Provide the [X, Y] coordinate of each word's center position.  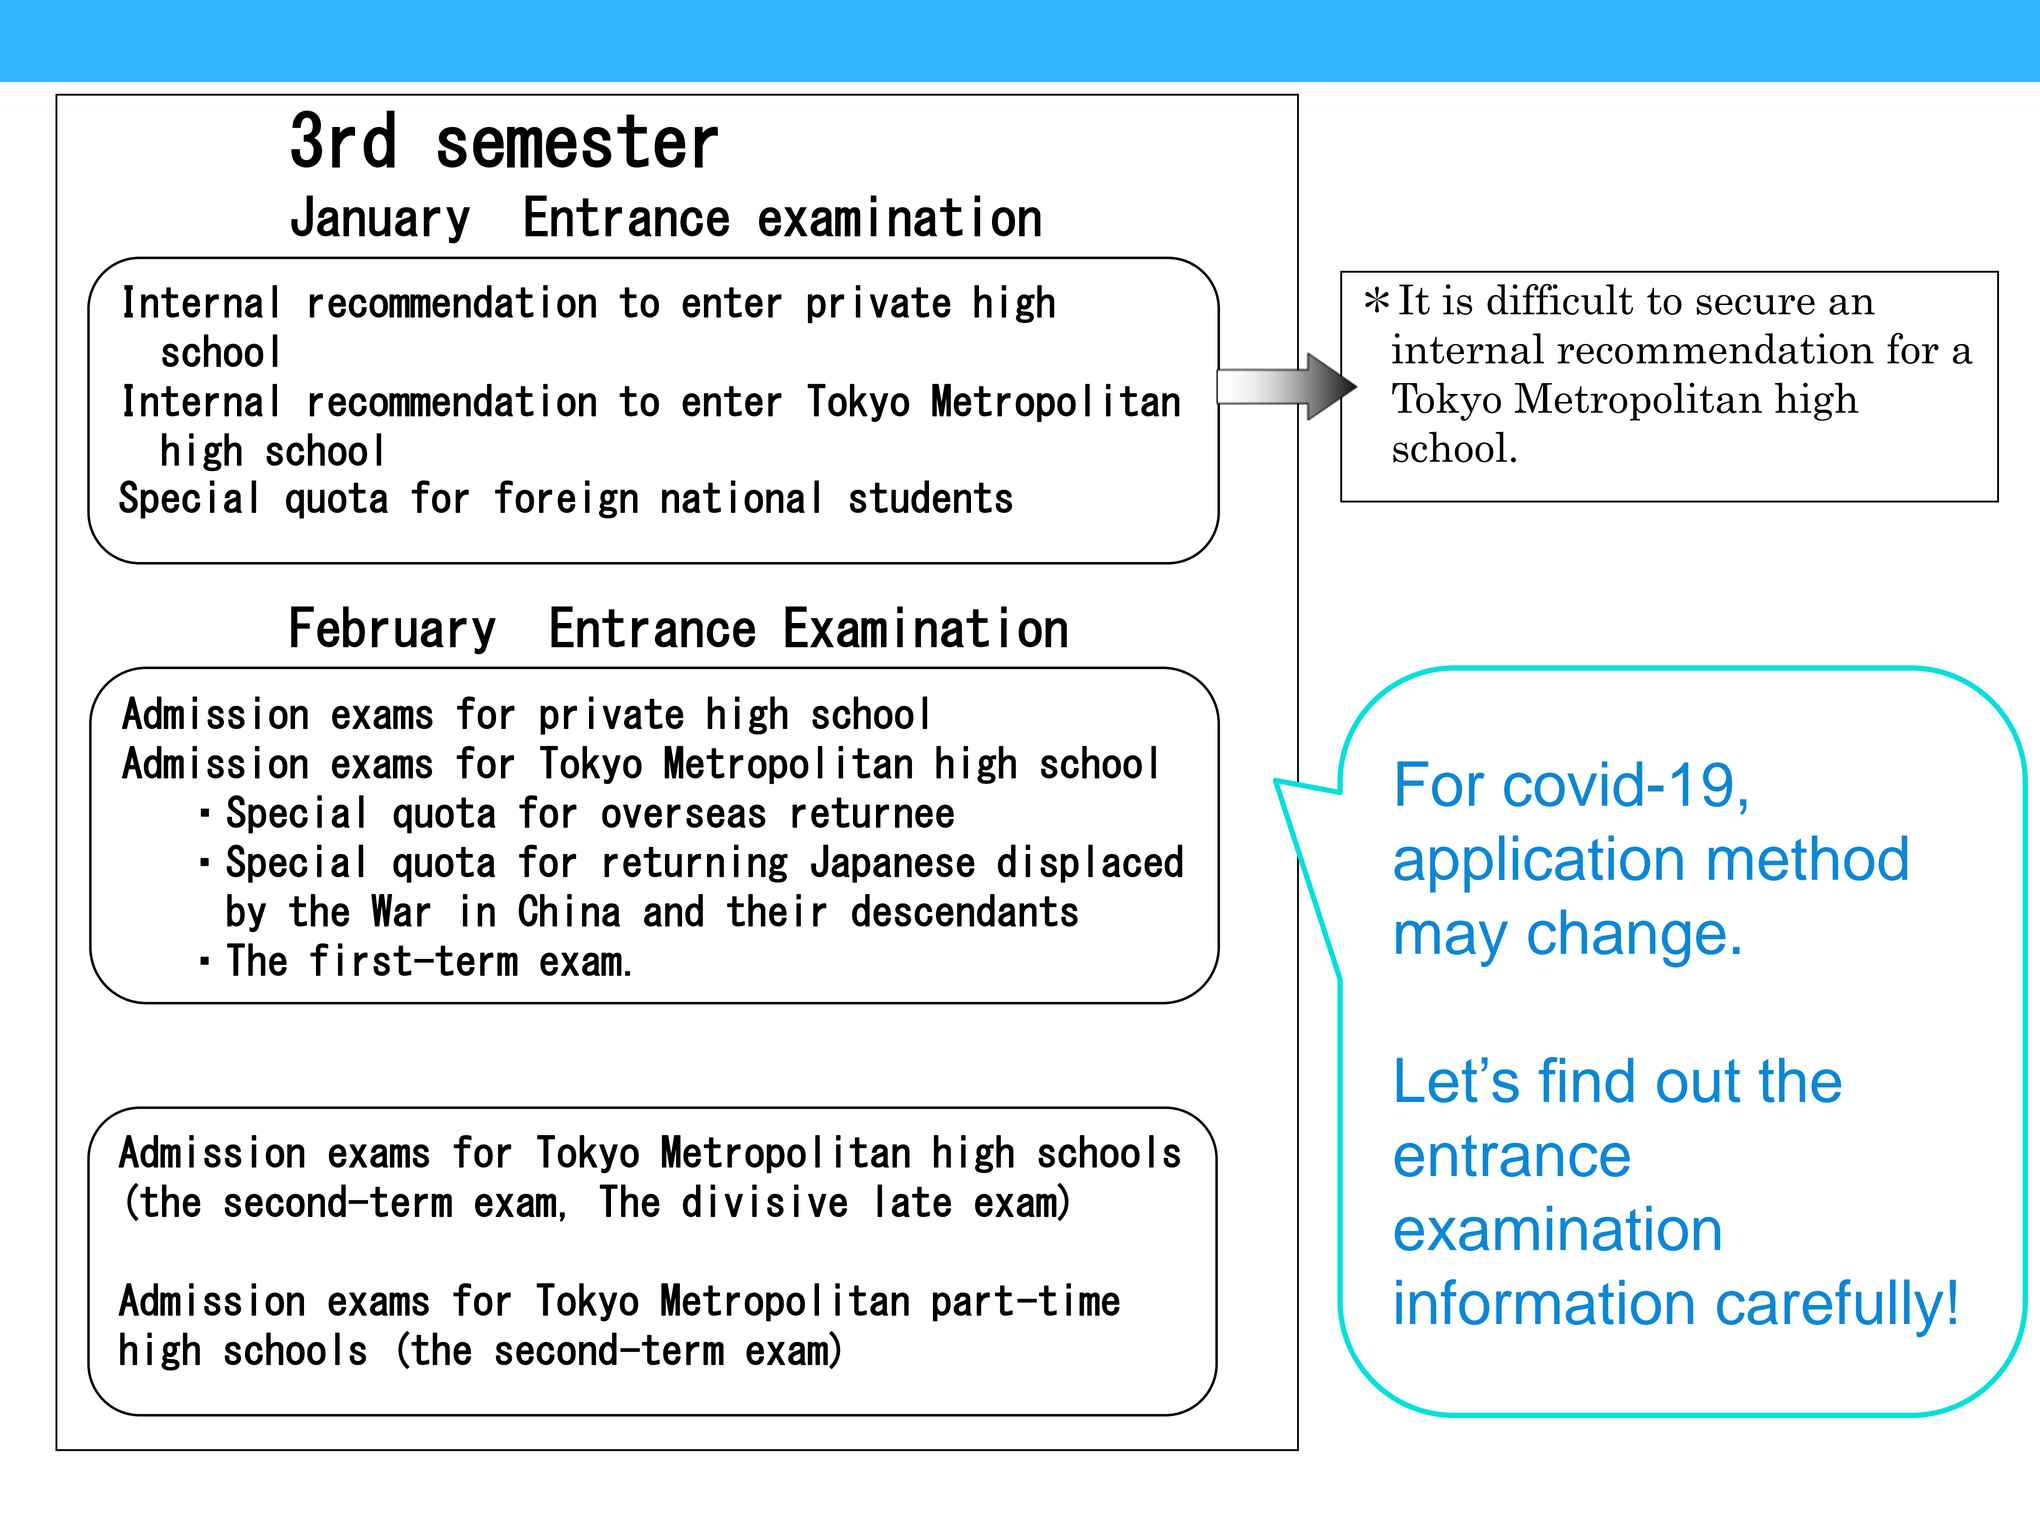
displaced [1090, 863]
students [931, 496]
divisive [765, 1200]
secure [1755, 305]
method [1808, 858]
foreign [566, 499]
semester [578, 141]
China [569, 910]
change [1627, 938]
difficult [1560, 299]
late [914, 1200]
